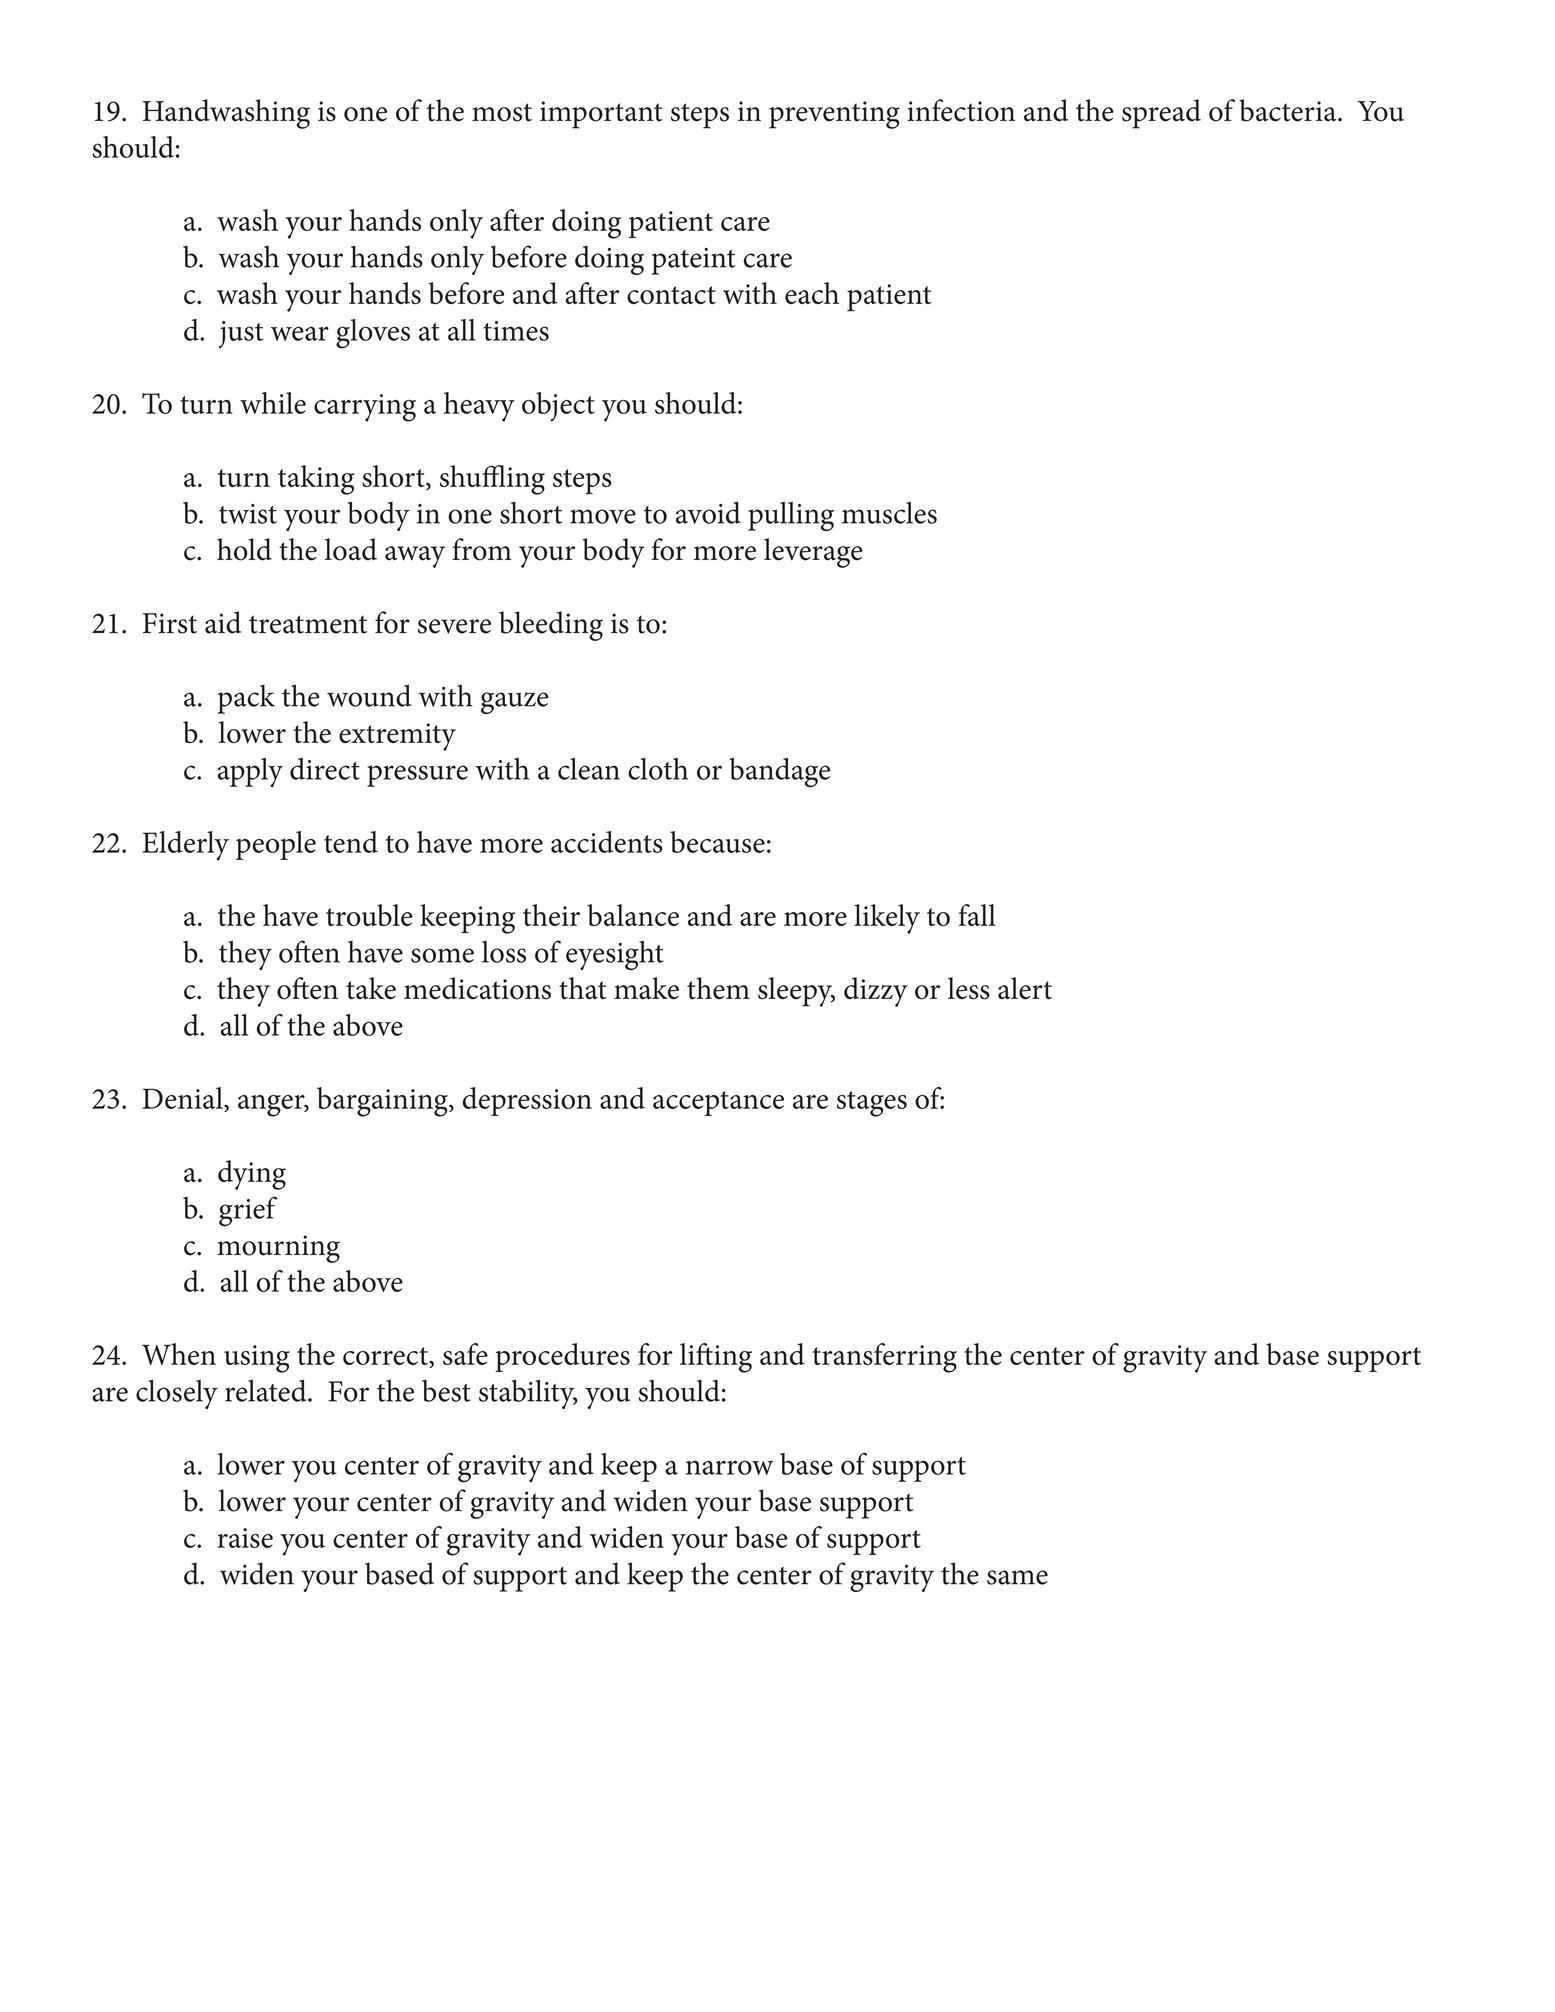 Image resolution: width=1555 pixels, height=2012 pixels. Describe the element at coordinates (729, 1467) in the document. I see `narrow` at that location.
